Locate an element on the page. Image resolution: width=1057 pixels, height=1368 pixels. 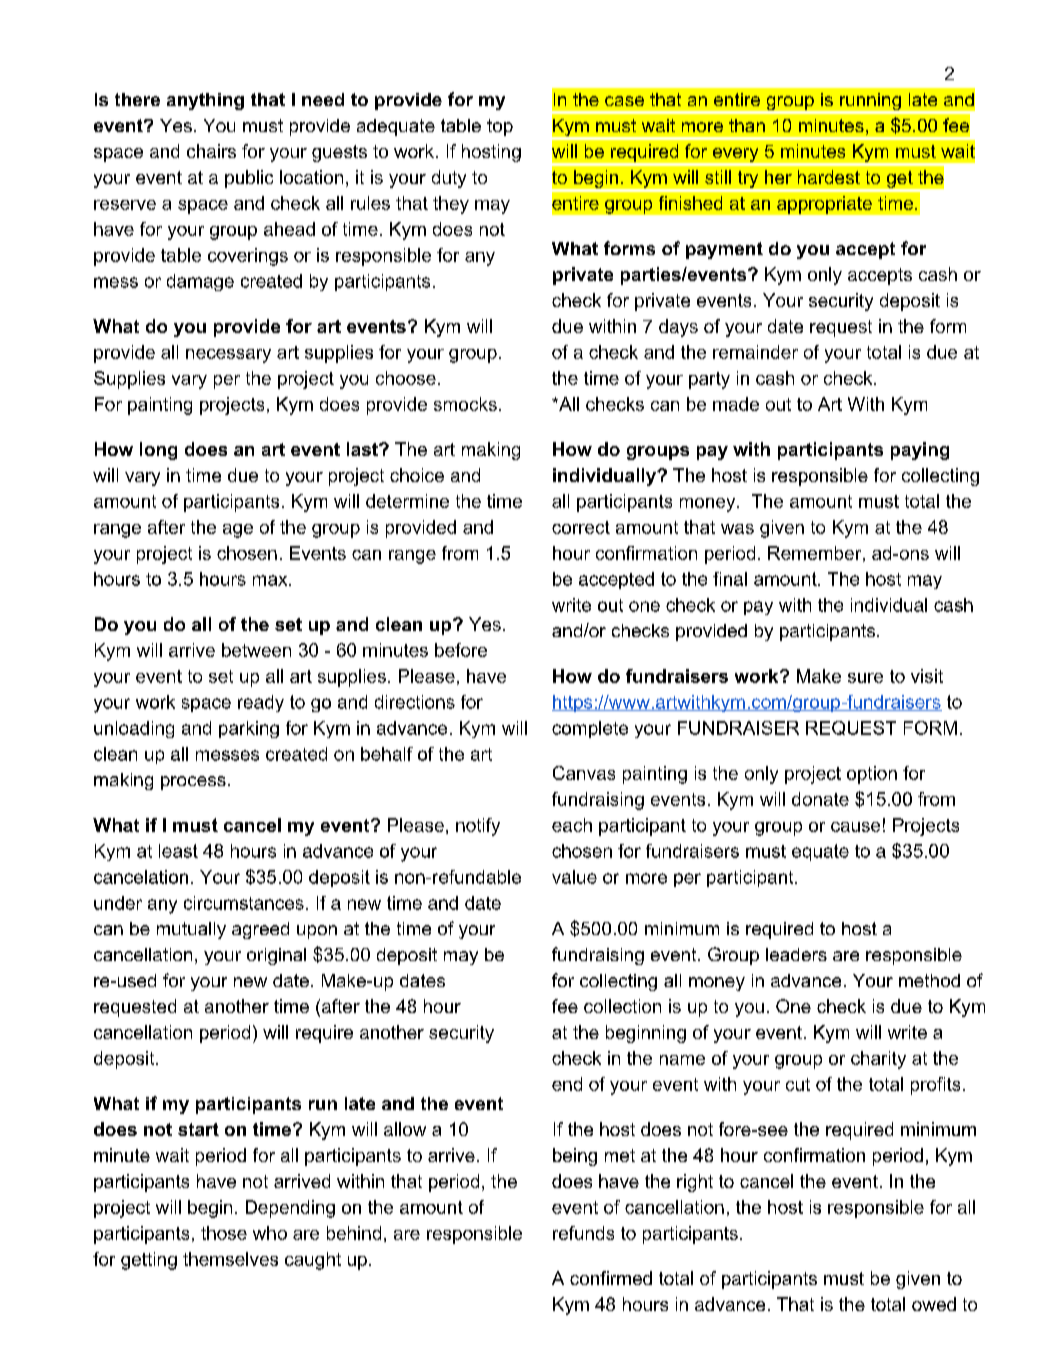
original is located at coordinates (276, 956).
